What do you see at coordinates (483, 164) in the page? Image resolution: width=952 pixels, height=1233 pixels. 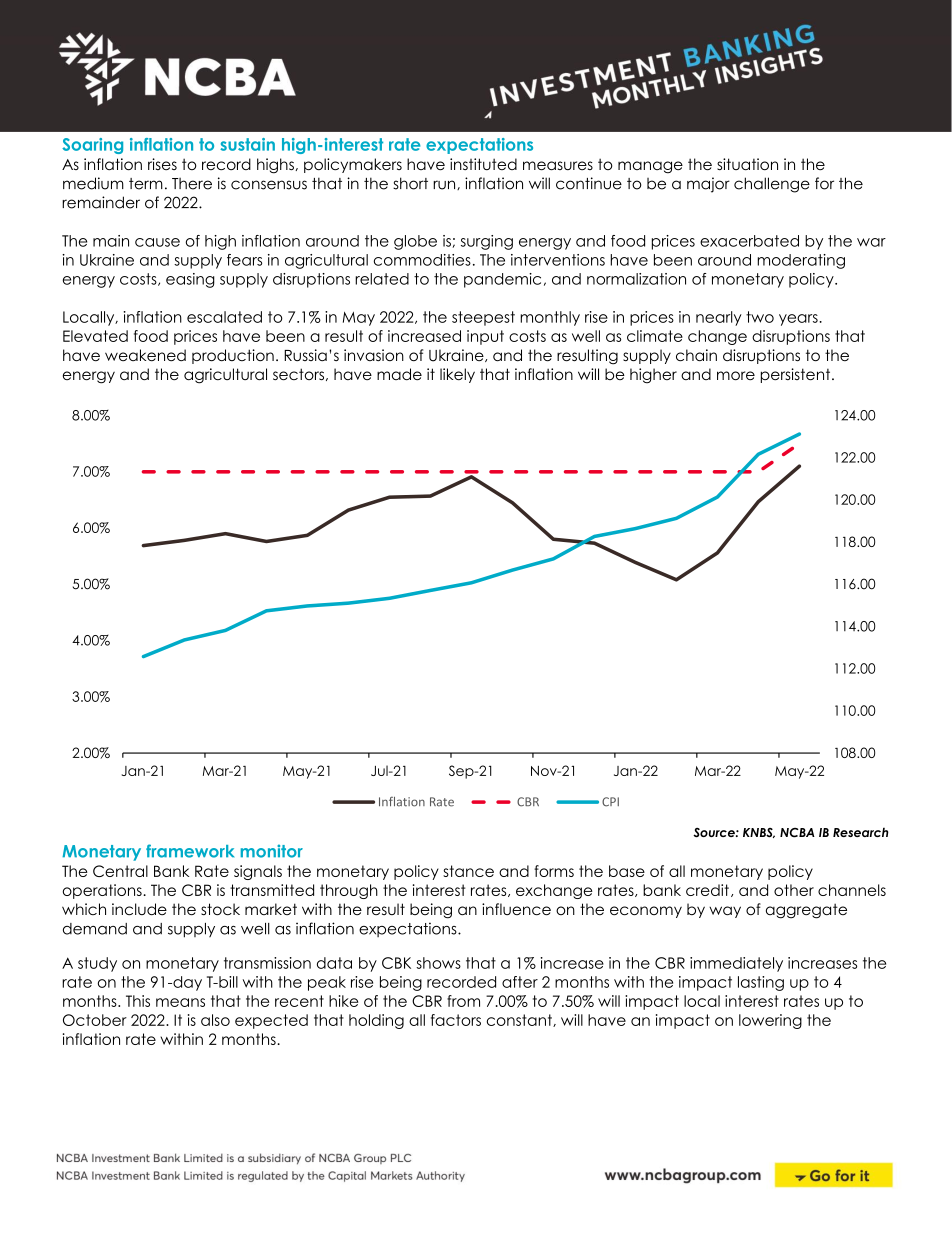 I see `instituted` at bounding box center [483, 164].
